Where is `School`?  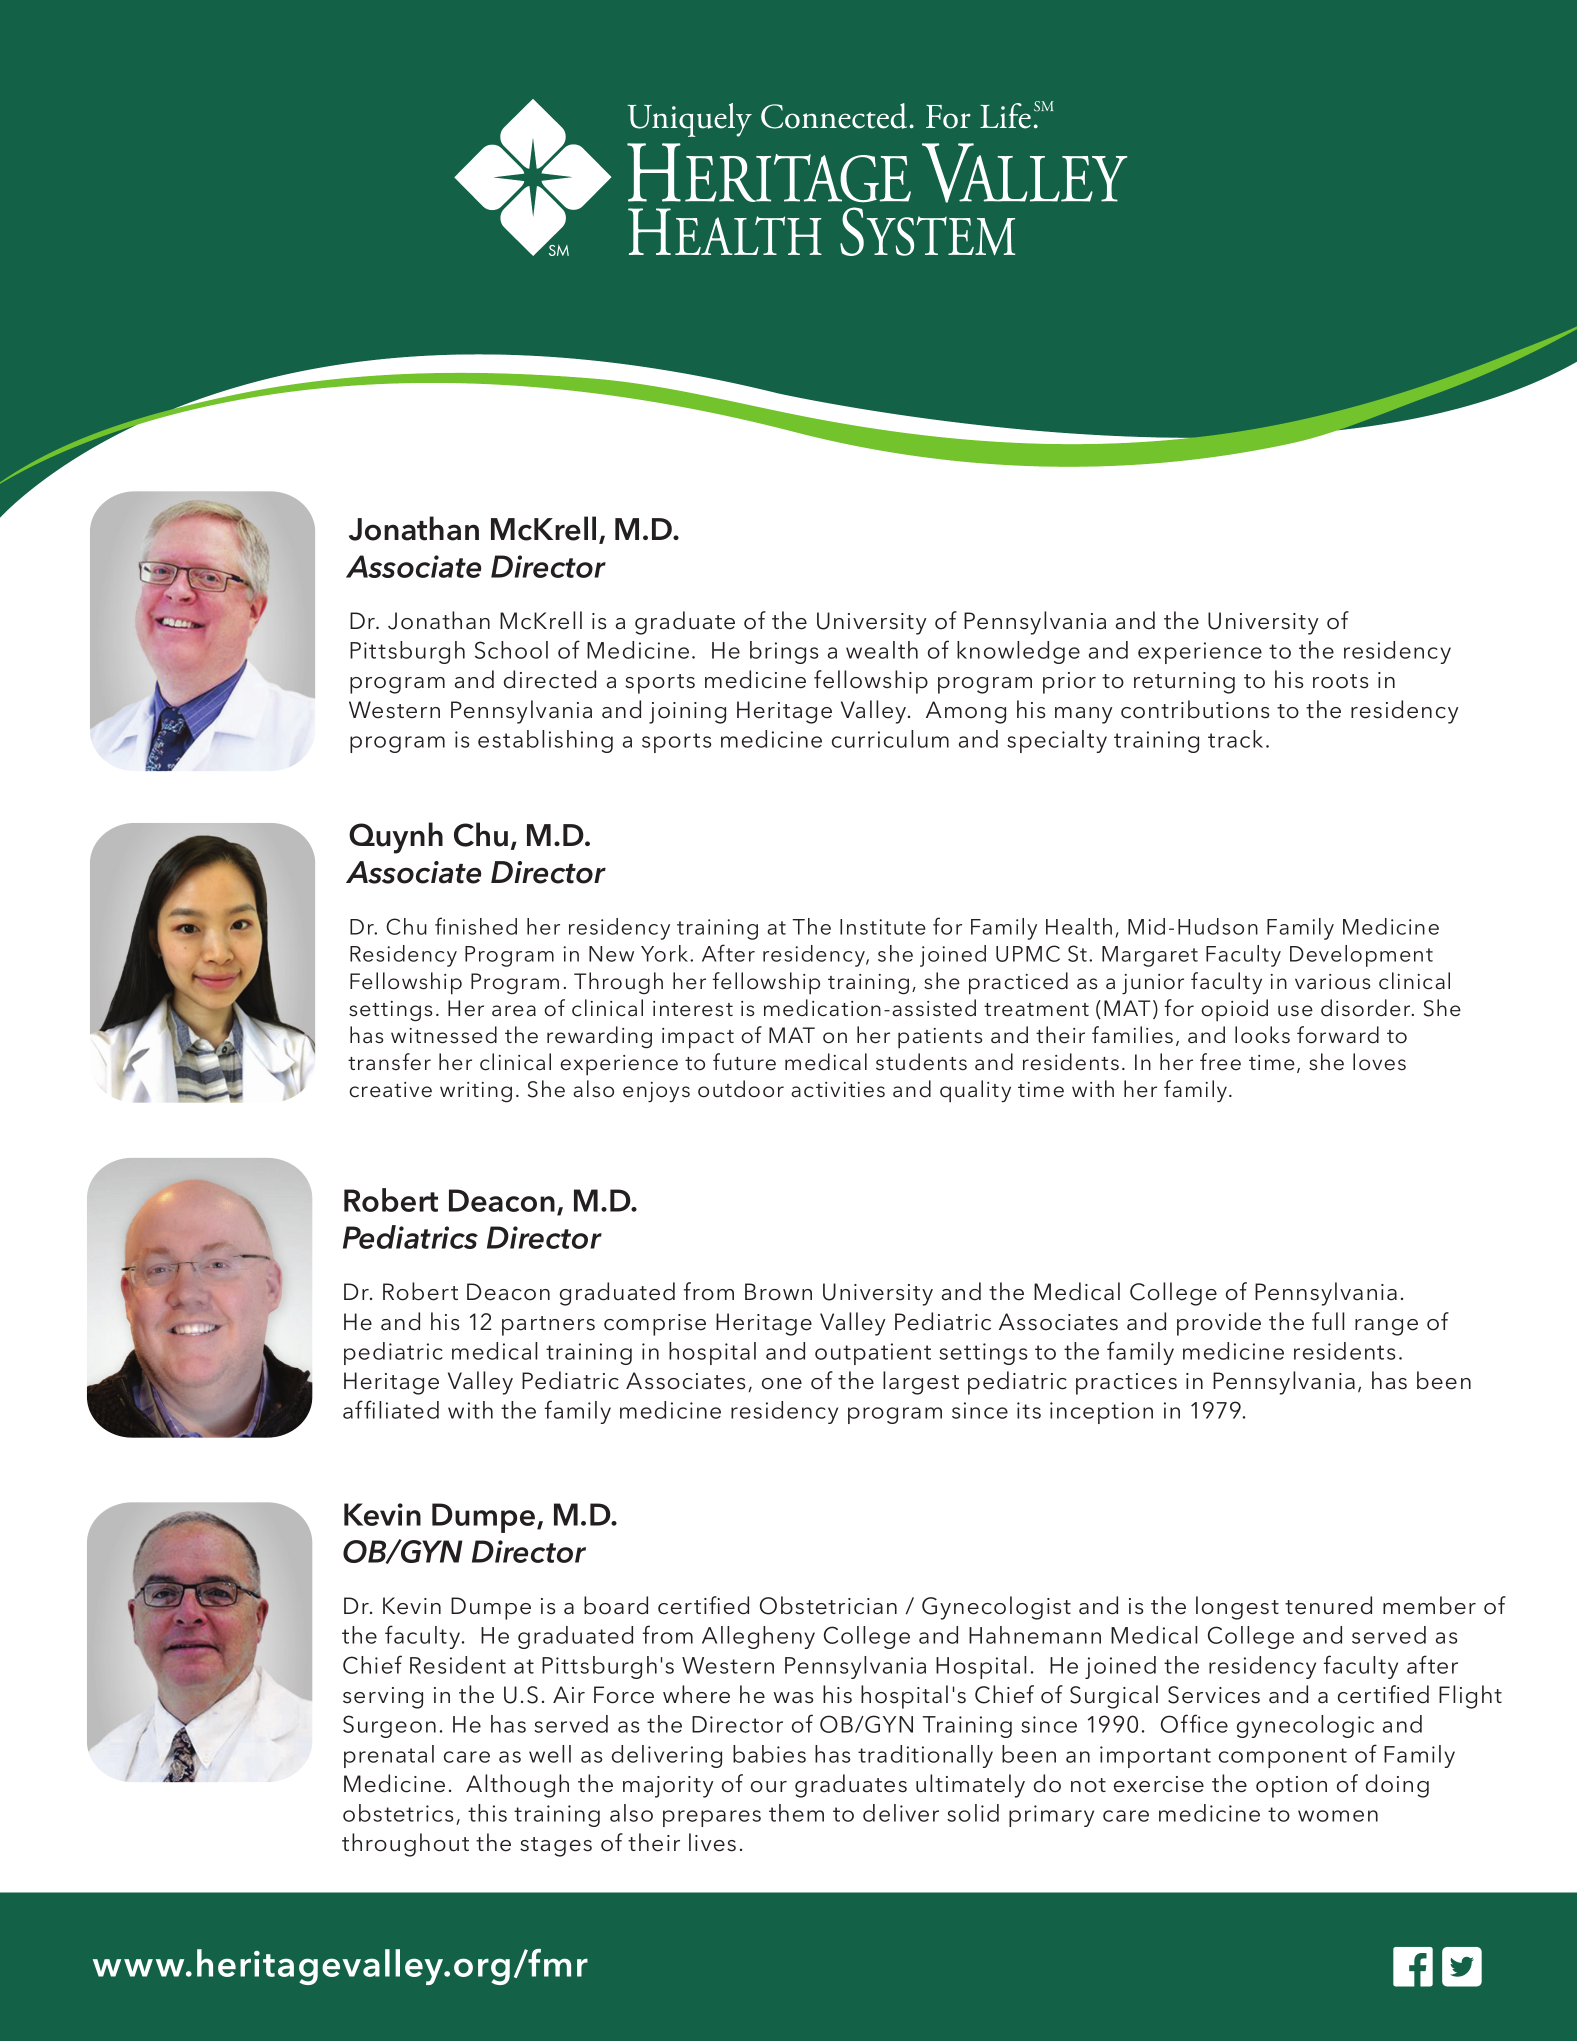
School is located at coordinates (511, 650).
